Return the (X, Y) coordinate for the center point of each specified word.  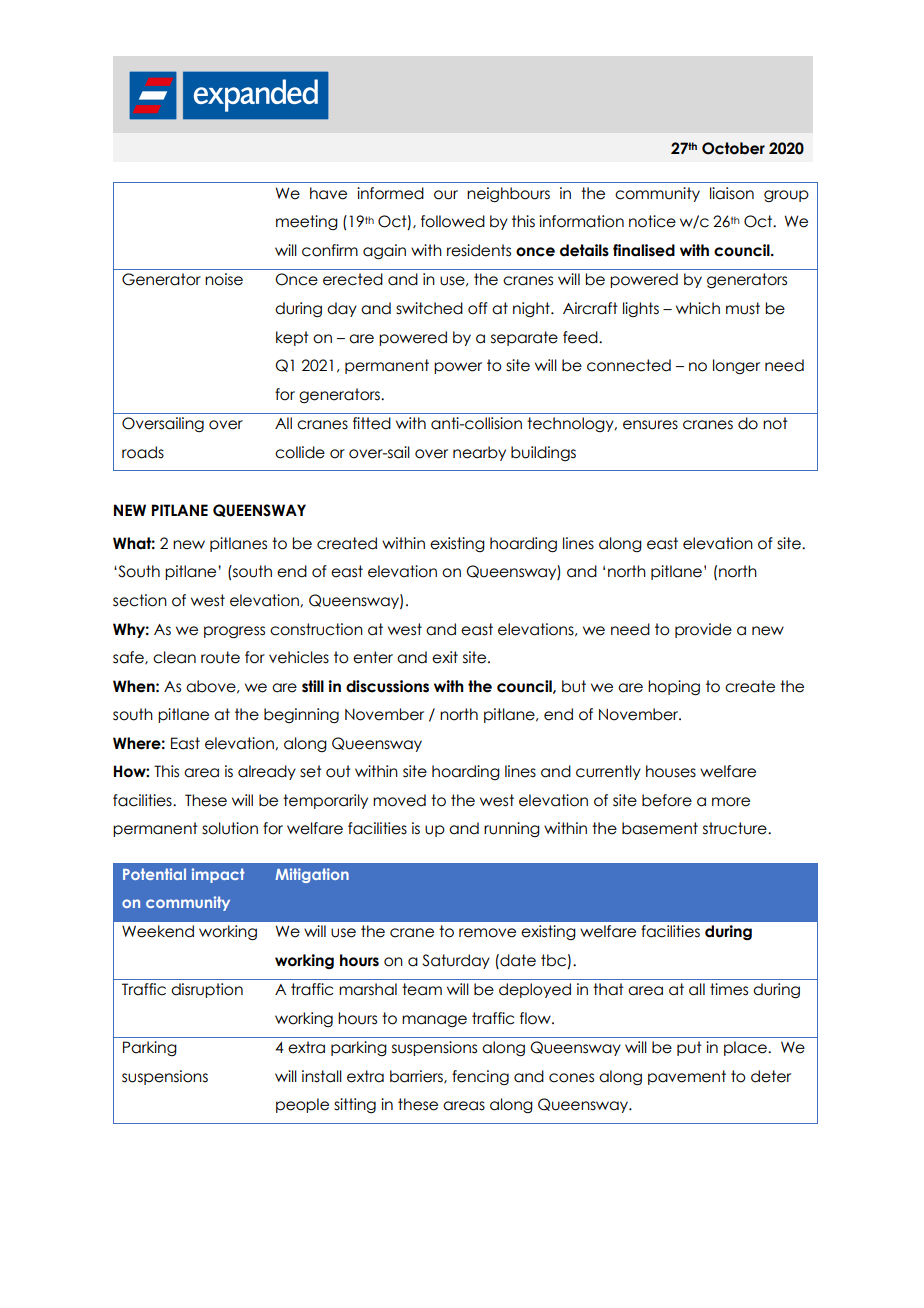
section (140, 600)
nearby (479, 453)
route (220, 657)
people (302, 1105)
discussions (387, 686)
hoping (674, 688)
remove (487, 933)
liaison (732, 193)
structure (736, 828)
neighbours (508, 195)
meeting (307, 222)
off (478, 308)
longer (736, 366)
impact (218, 875)
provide (703, 630)
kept (292, 338)
